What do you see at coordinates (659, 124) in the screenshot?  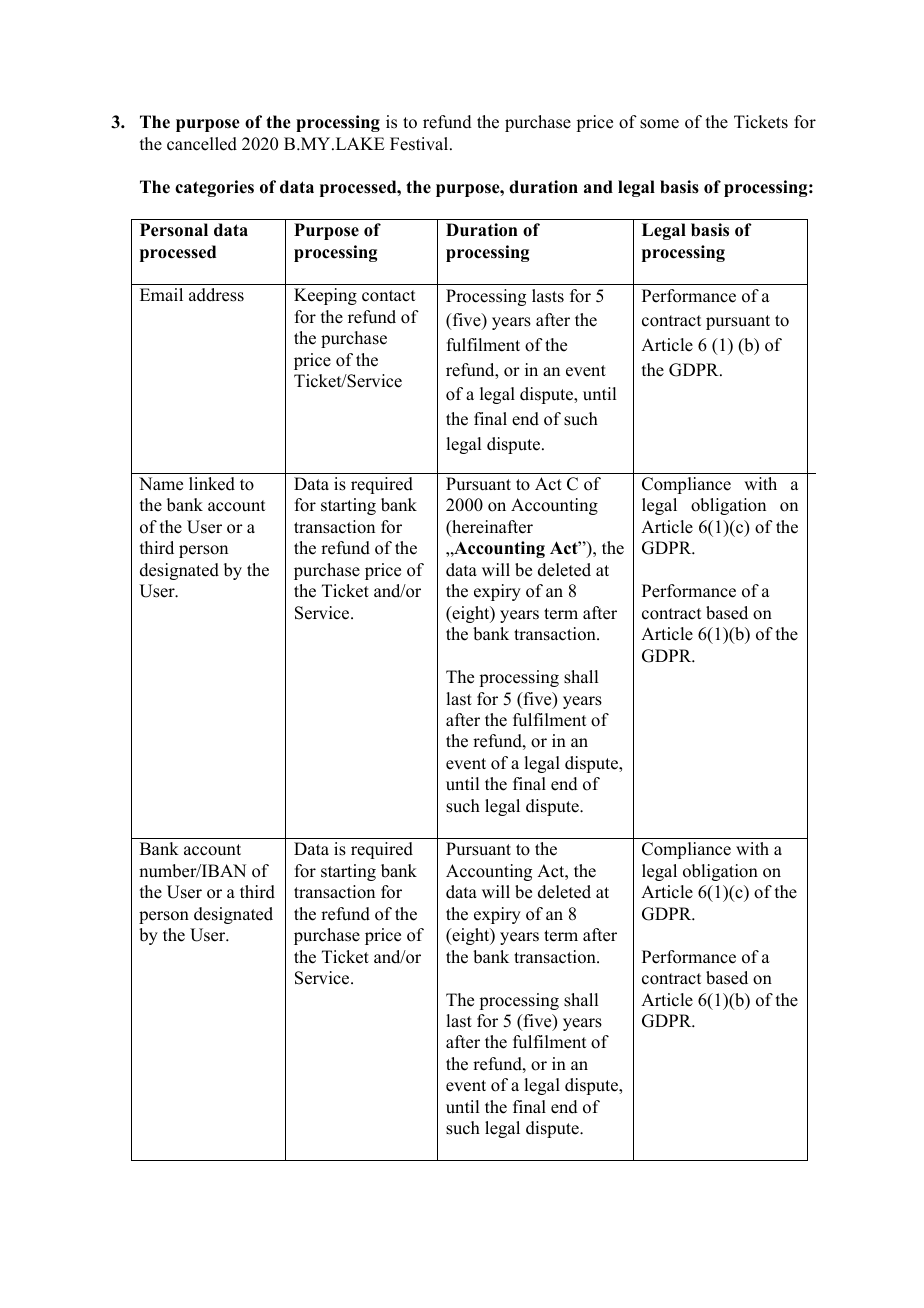 I see `some` at bounding box center [659, 124].
